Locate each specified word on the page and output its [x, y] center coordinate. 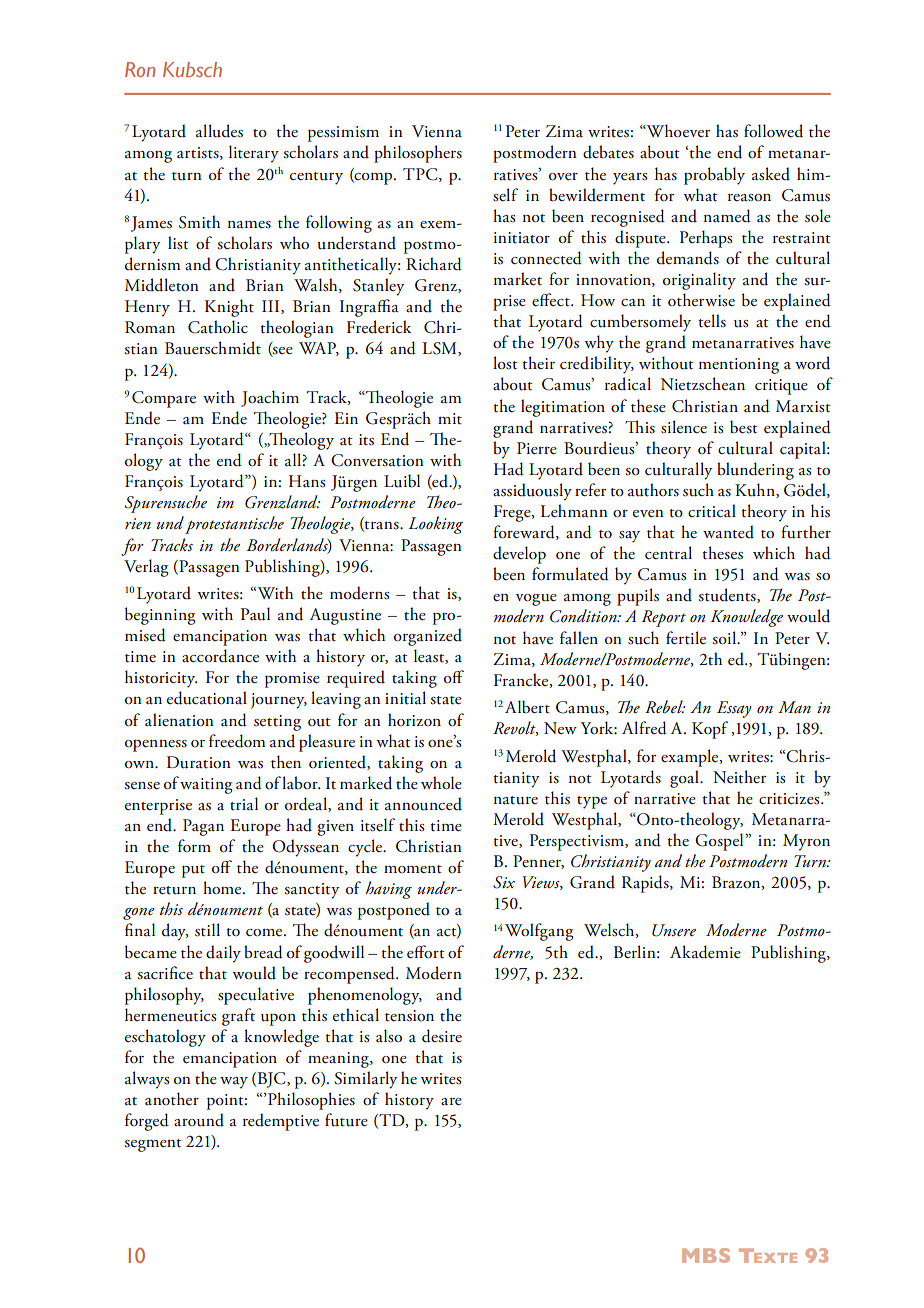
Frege [513, 513]
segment [153, 1145]
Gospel [720, 842]
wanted [728, 532]
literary [254, 154]
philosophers [418, 154]
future [346, 1120]
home [223, 887]
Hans [307, 481]
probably [714, 176]
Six [504, 882]
